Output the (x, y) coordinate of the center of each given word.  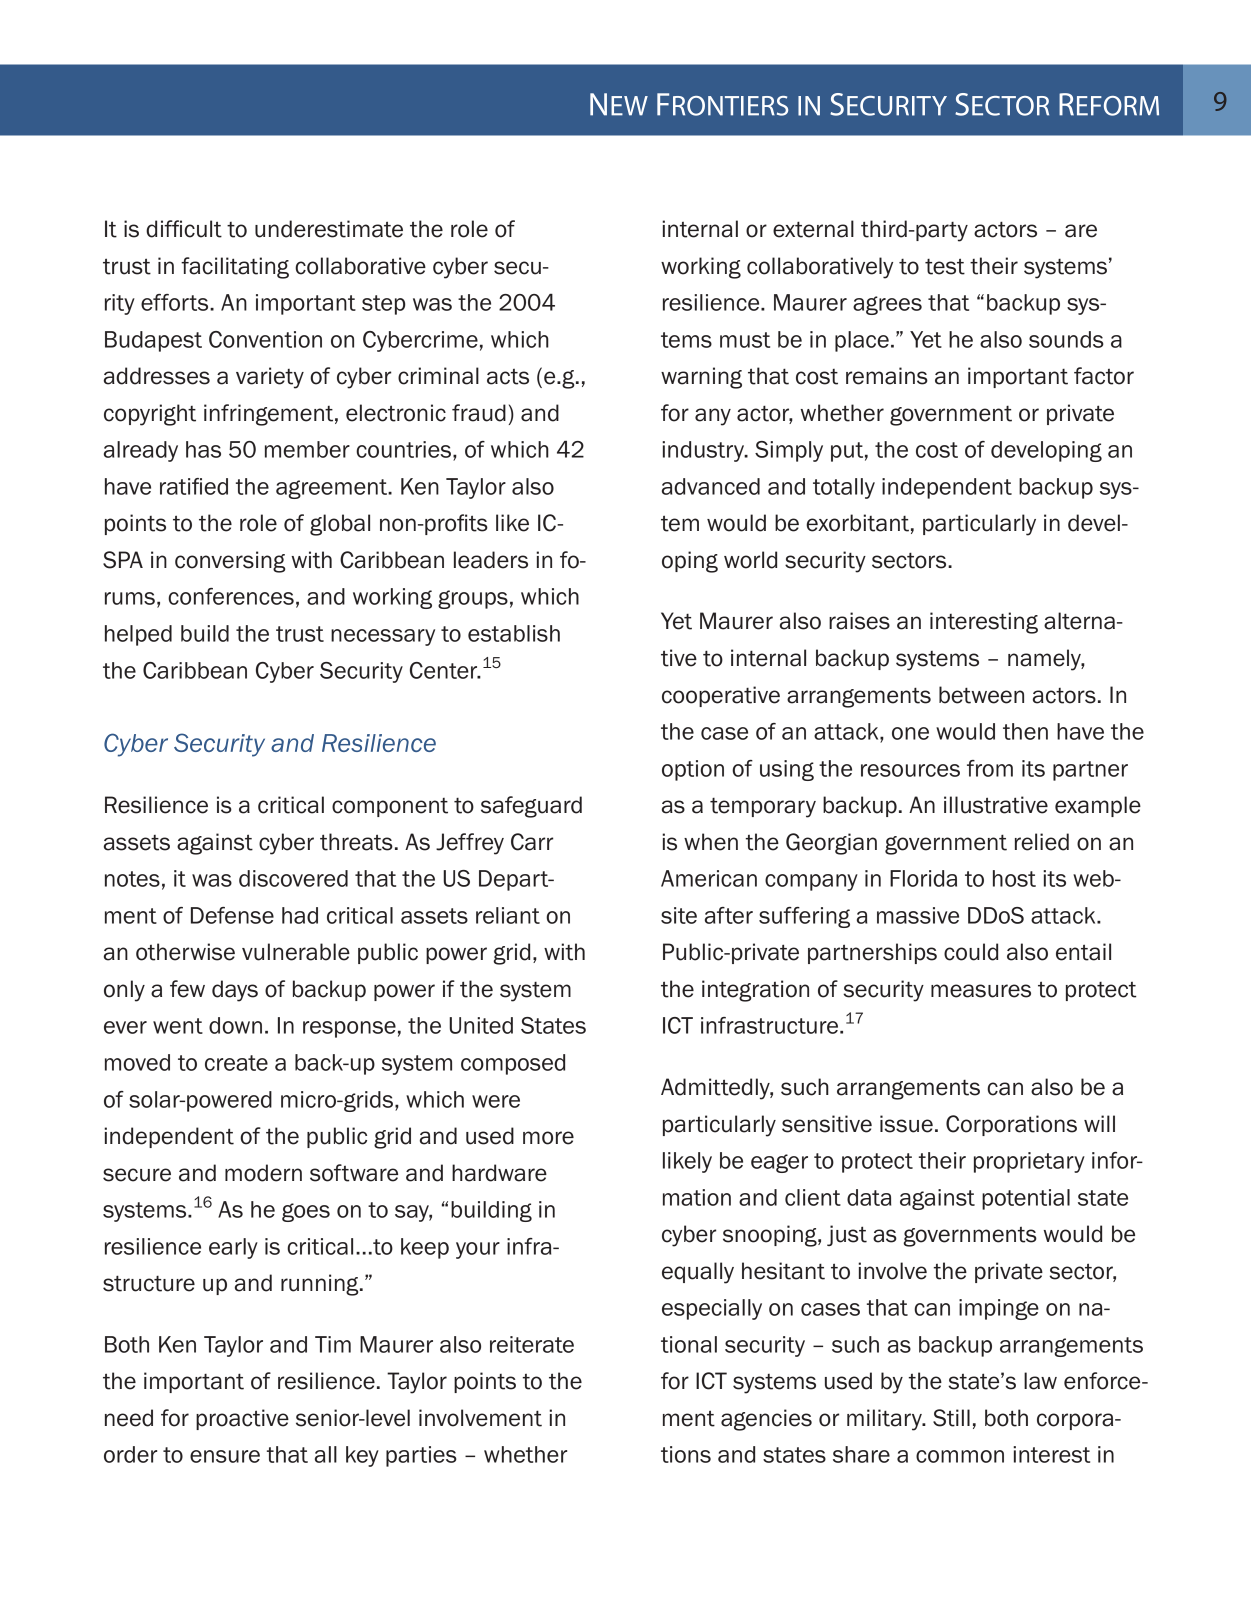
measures (981, 991)
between (981, 695)
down (235, 1025)
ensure (225, 1456)
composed (513, 1064)
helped (138, 635)
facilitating (235, 268)
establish (514, 633)
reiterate (532, 1344)
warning (701, 378)
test (945, 266)
